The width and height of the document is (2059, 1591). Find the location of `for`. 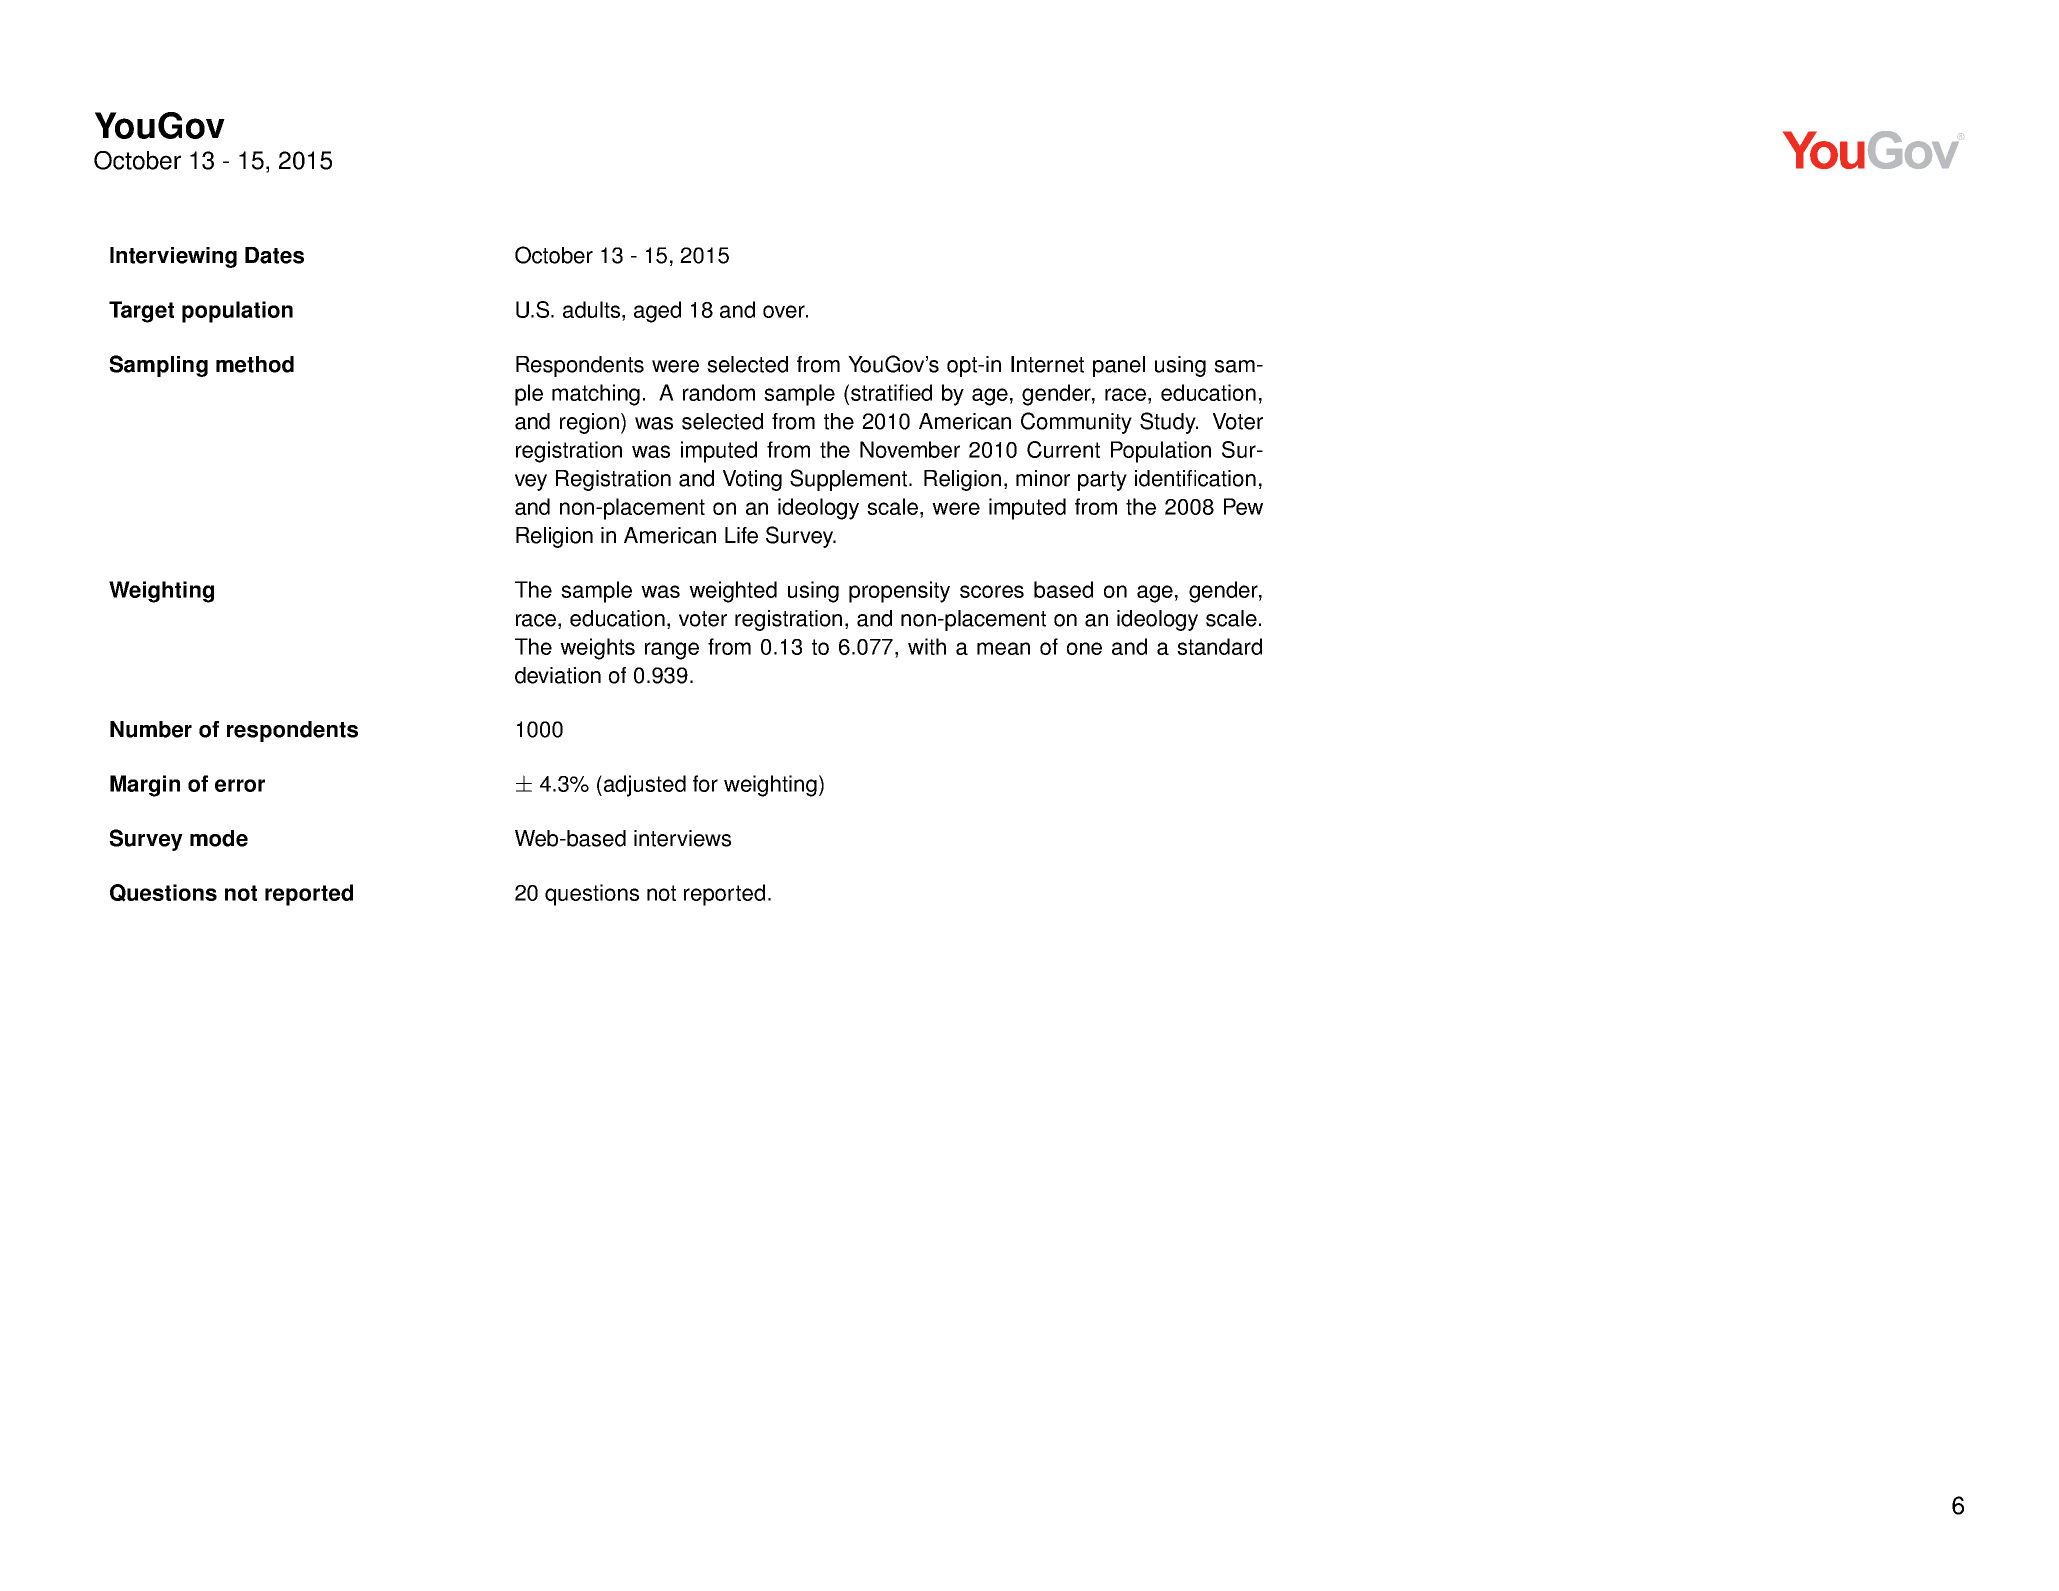

for is located at coordinates (705, 783).
